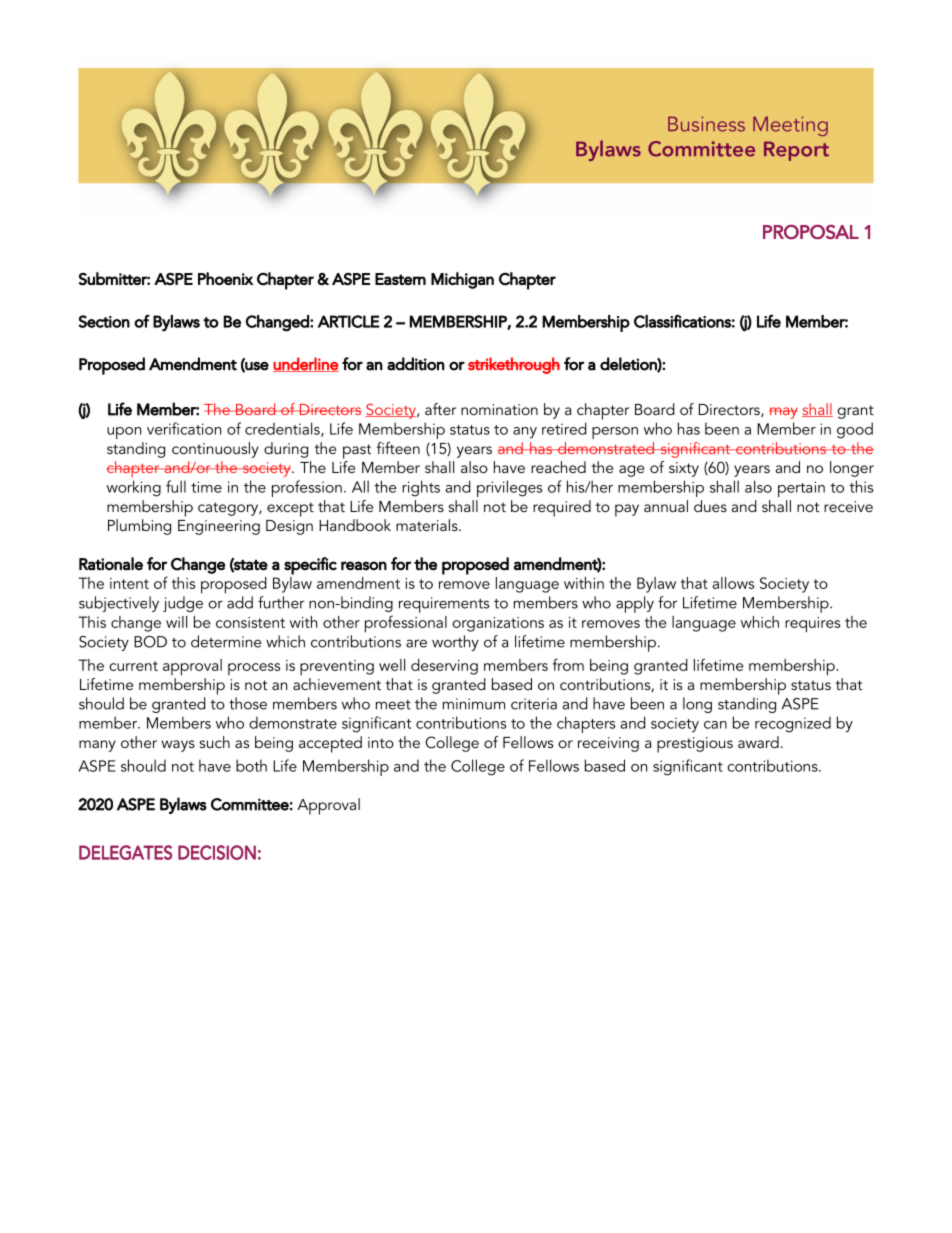 This image has width=952, height=1233. Describe the element at coordinates (812, 625) in the image. I see `requires` at that location.
